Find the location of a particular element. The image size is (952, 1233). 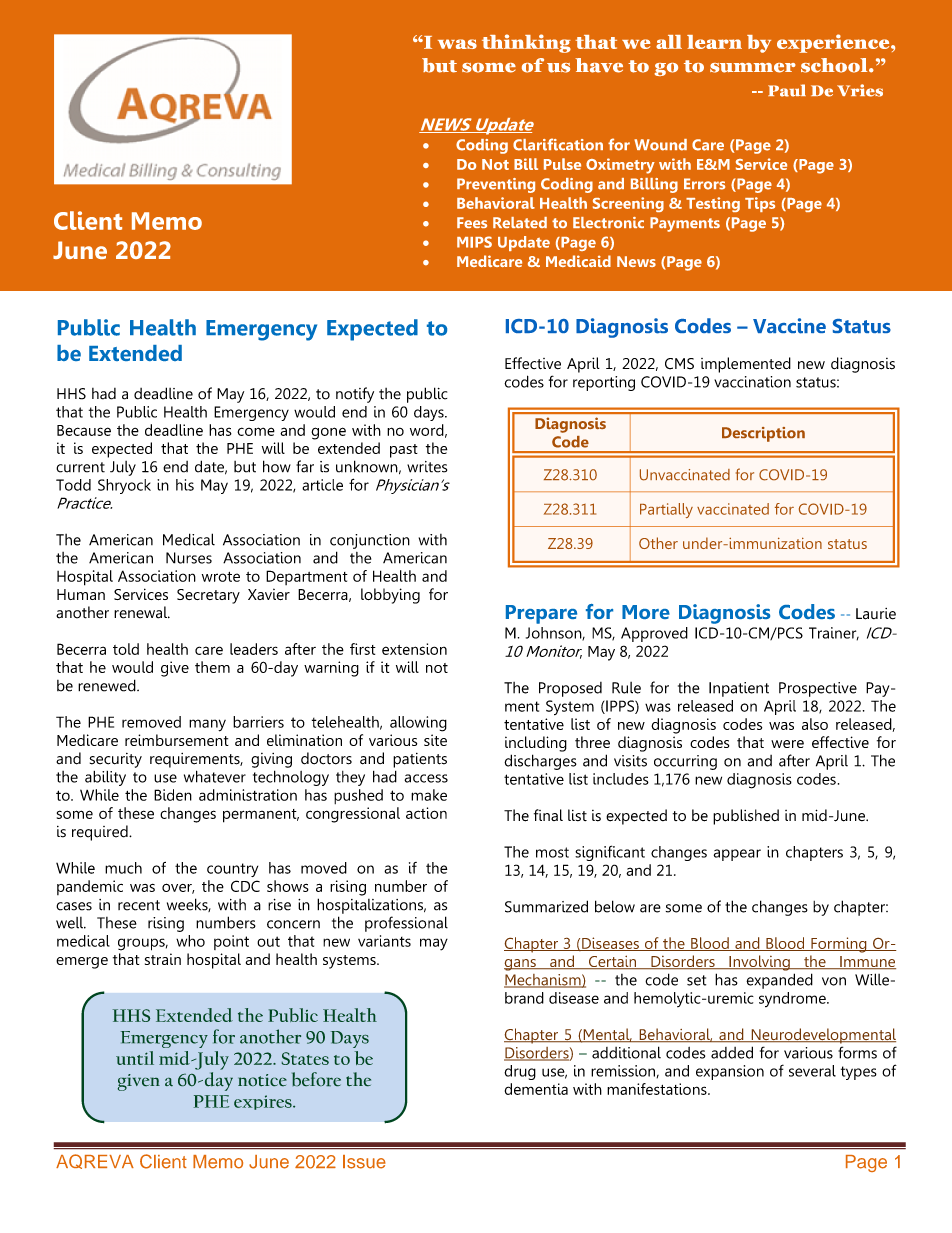

thinking is located at coordinates (526, 43).
